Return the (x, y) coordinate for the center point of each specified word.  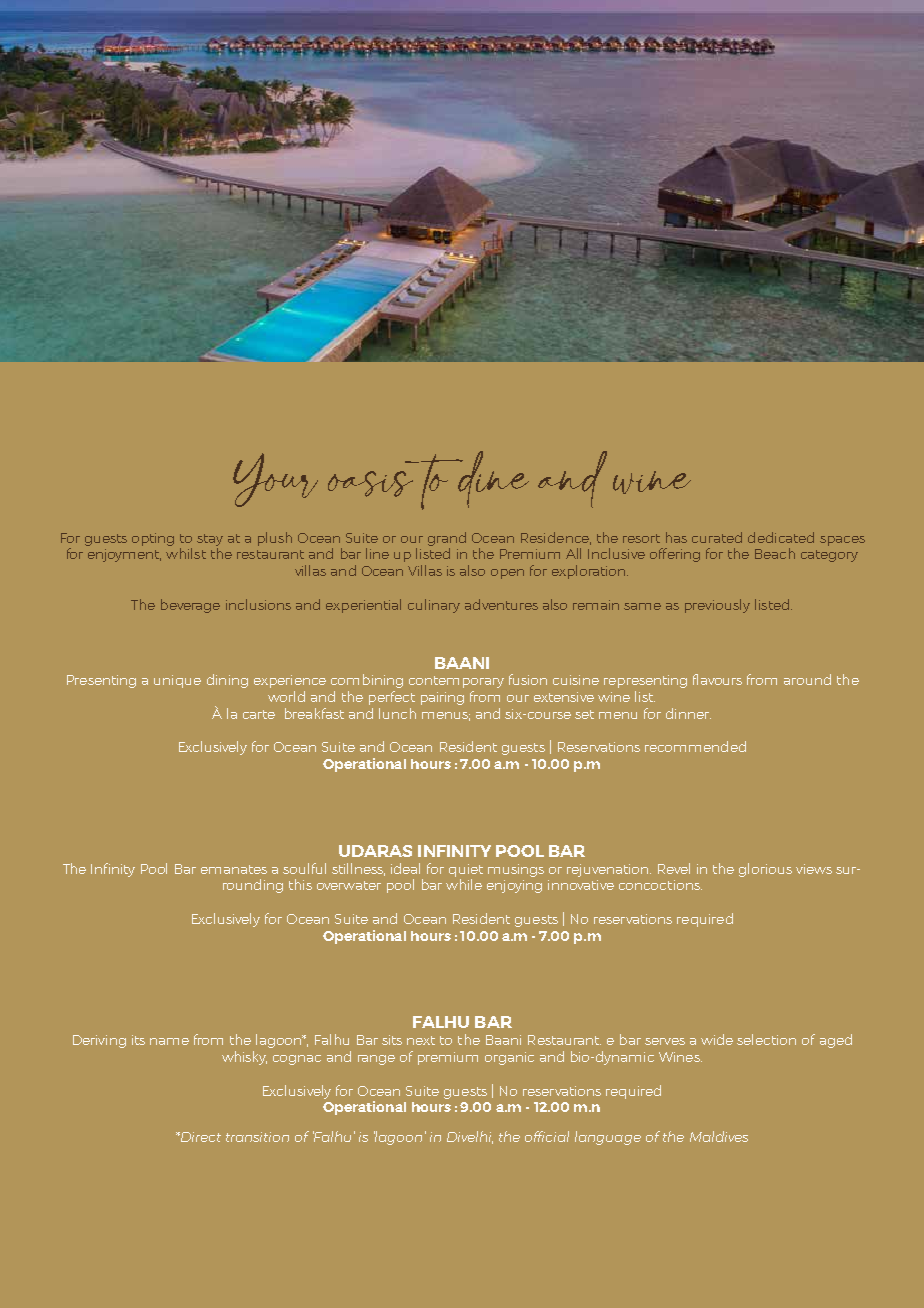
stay (210, 540)
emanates (234, 869)
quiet (466, 870)
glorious (765, 870)
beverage (190, 606)
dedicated (781, 537)
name (169, 1041)
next (421, 1040)
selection (766, 1039)
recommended (695, 746)
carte (259, 714)
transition (257, 1137)
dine (492, 479)
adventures (501, 604)
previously (717, 606)
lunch (397, 713)
